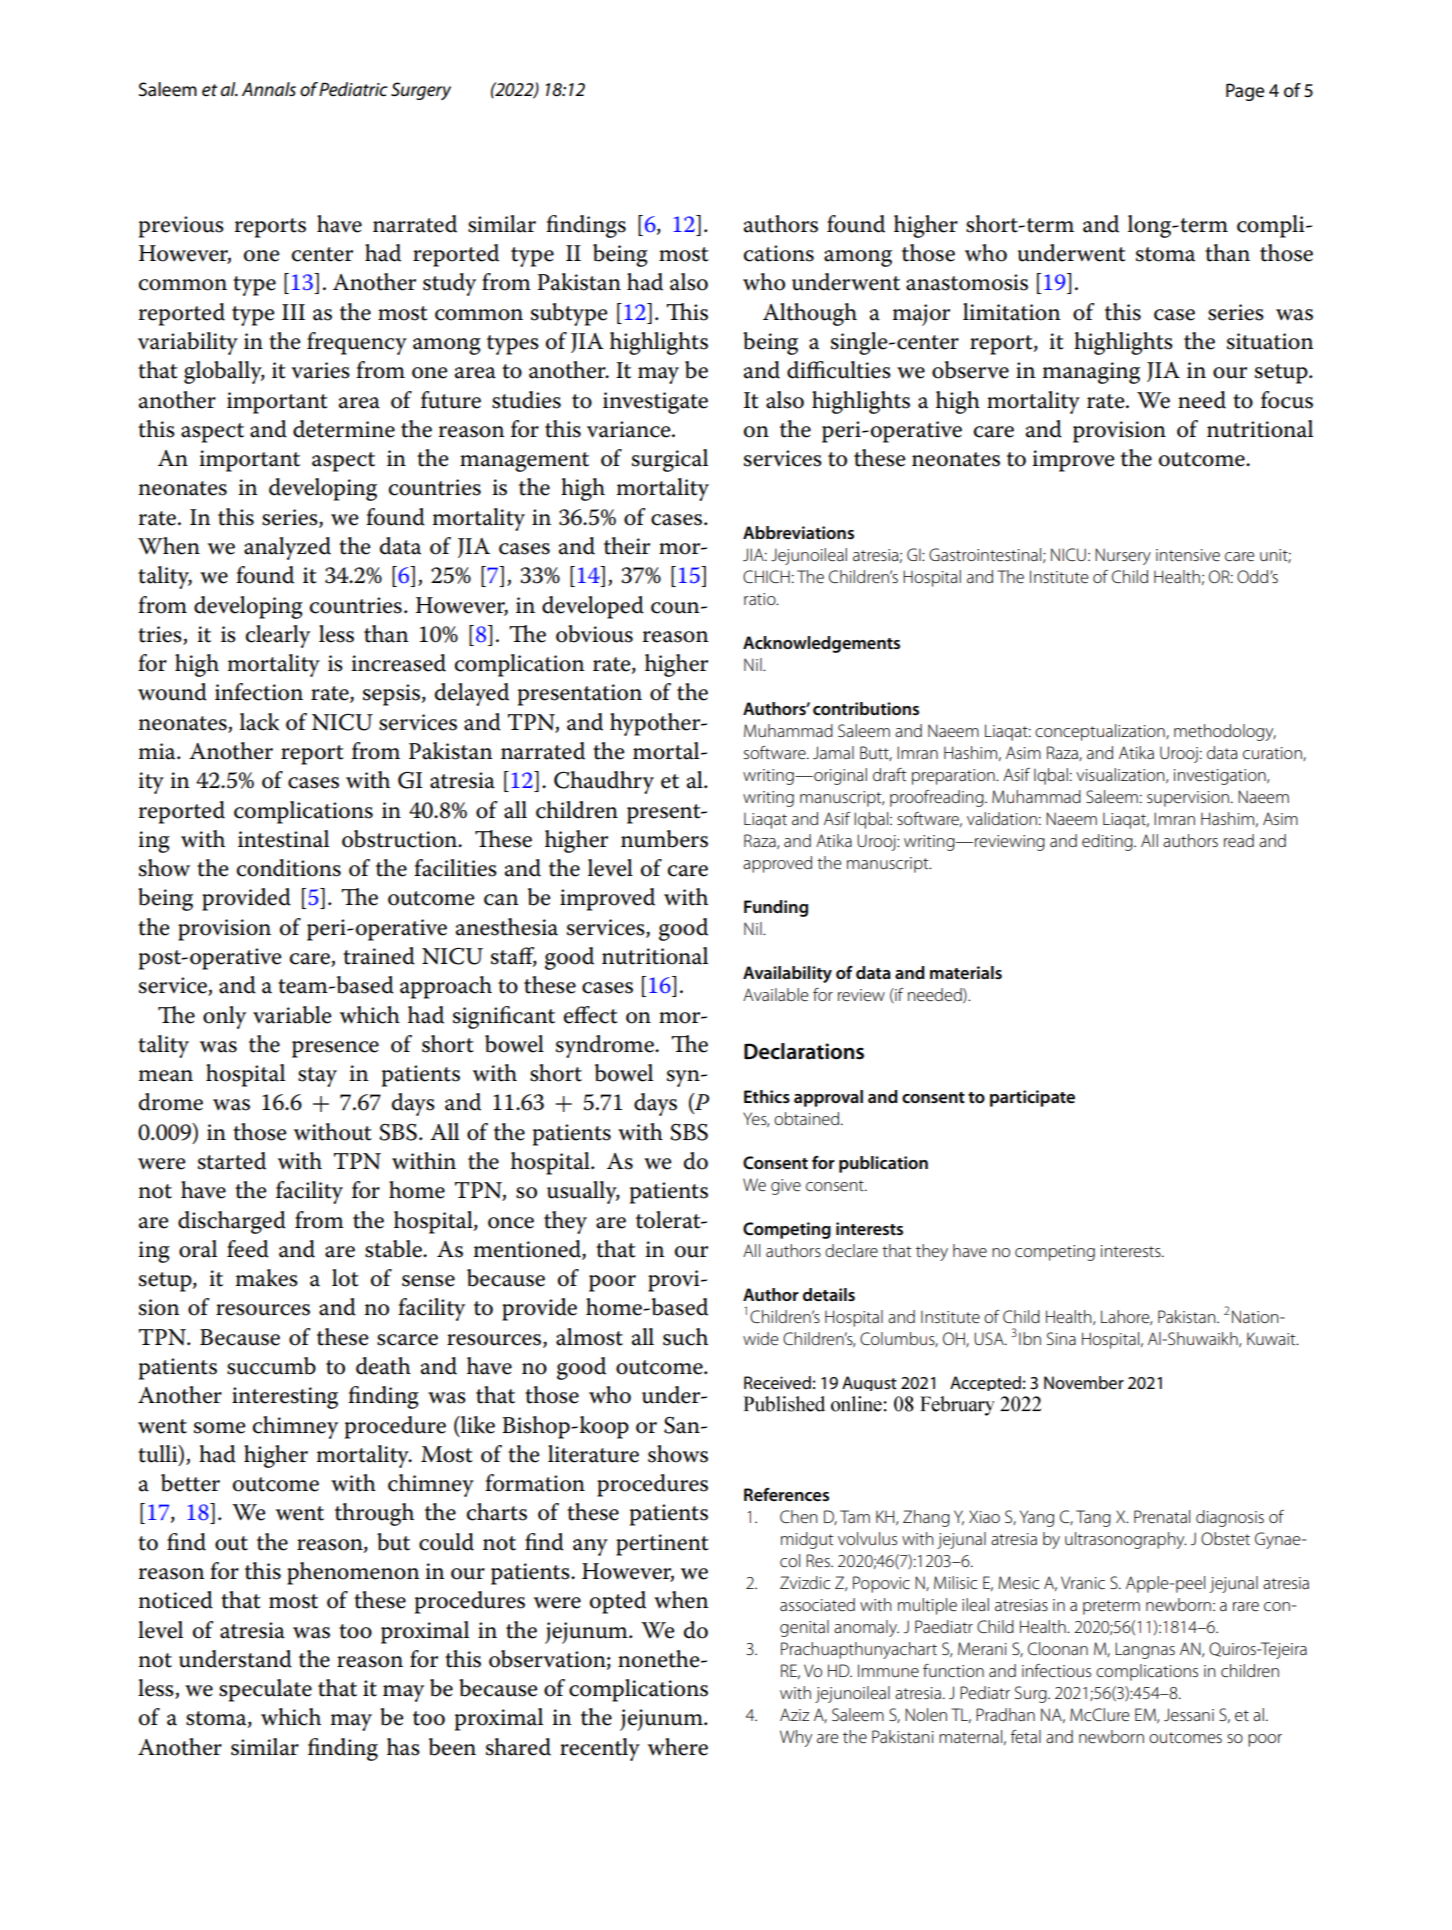 This screenshot has height=1930, width=1452. What do you see at coordinates (1225, 732) in the screenshot?
I see `methodology` at bounding box center [1225, 732].
